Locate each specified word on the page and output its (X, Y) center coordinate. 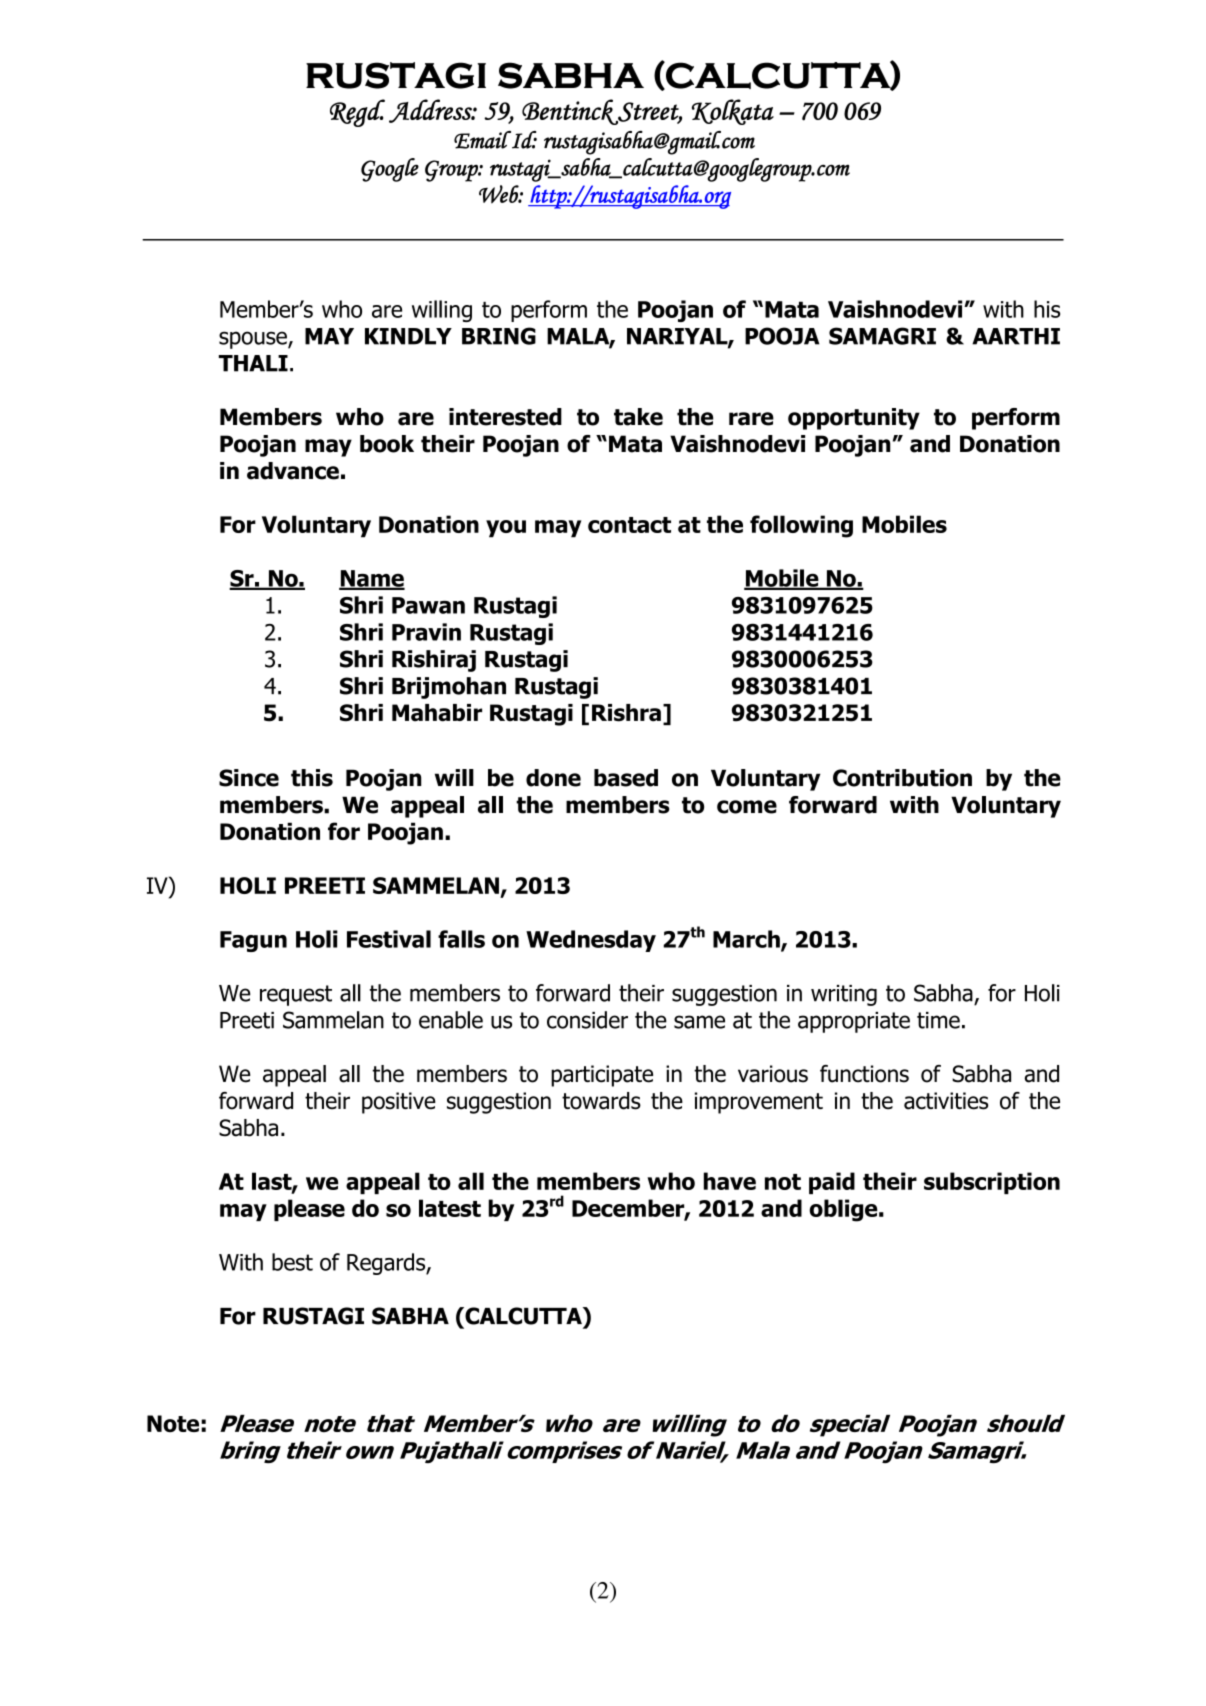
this (312, 778)
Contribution (902, 778)
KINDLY (408, 336)
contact (629, 525)
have (730, 1181)
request (296, 995)
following (801, 526)
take (638, 417)
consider (587, 1020)
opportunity (854, 419)
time (938, 1020)
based (626, 778)
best (292, 1262)
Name (372, 579)
